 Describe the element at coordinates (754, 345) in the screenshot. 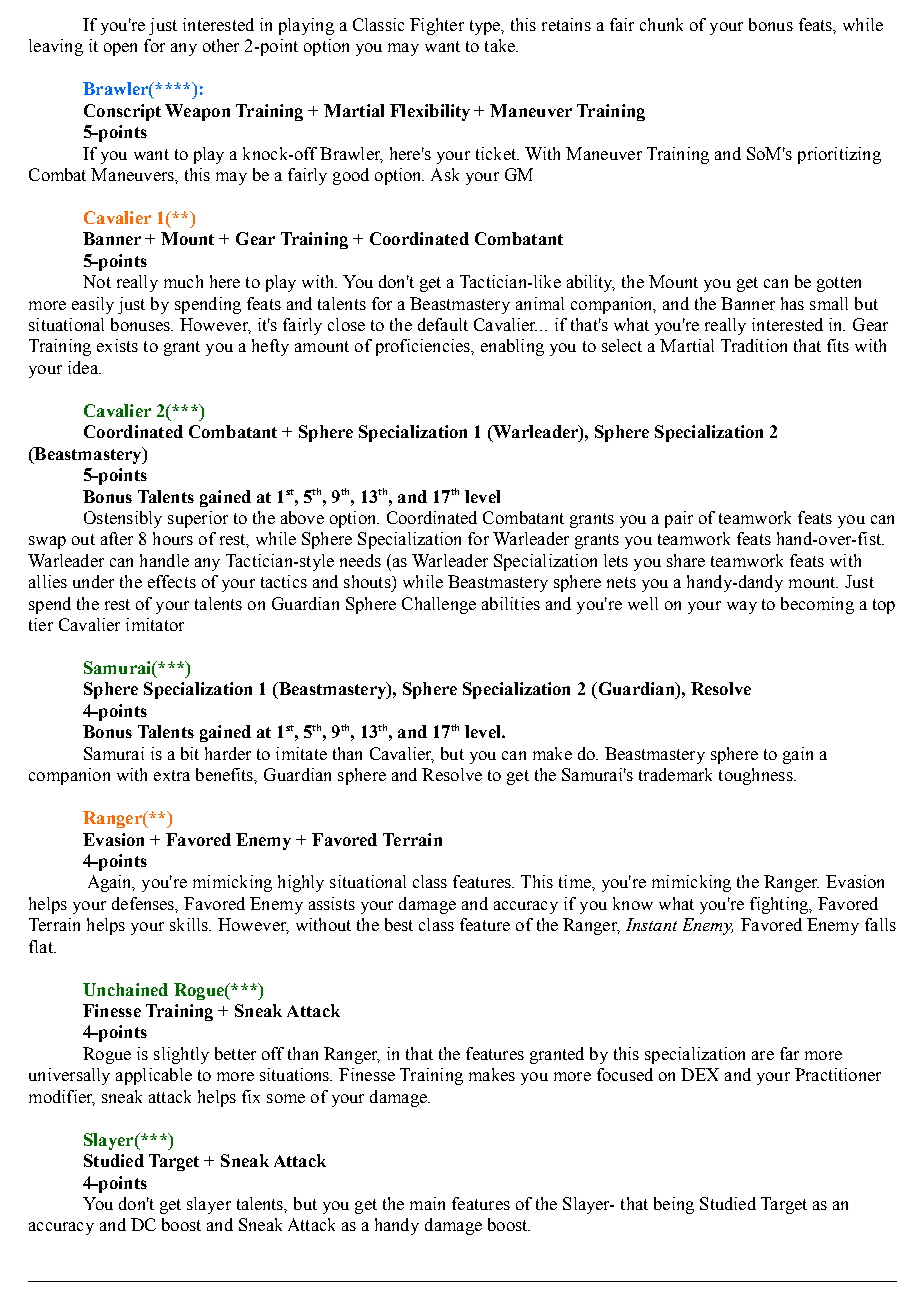

I see `Tradition` at that location.
